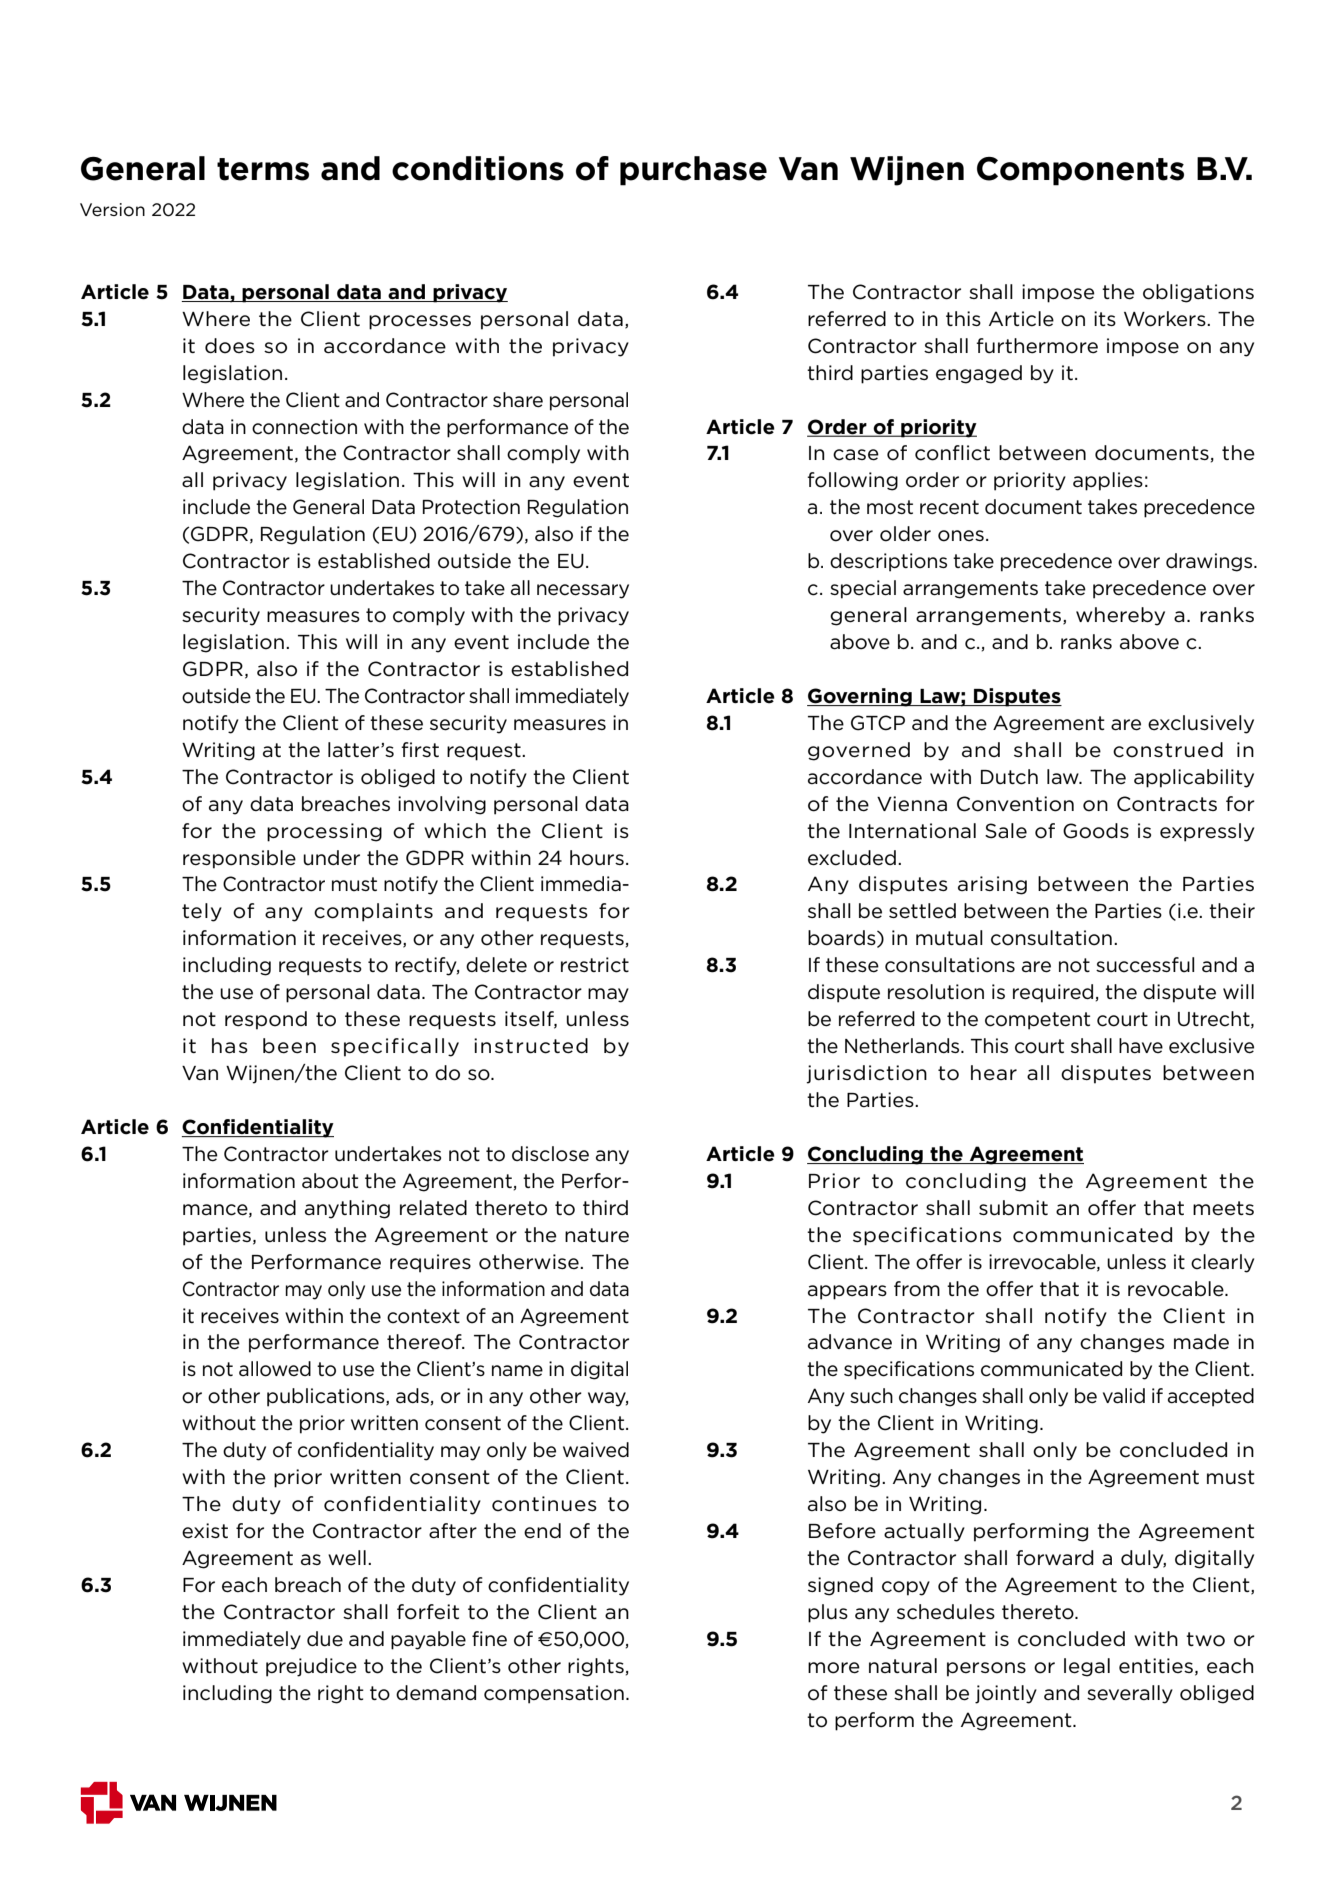  Describe the element at coordinates (1145, 965) in the page. I see `successful` at that location.
